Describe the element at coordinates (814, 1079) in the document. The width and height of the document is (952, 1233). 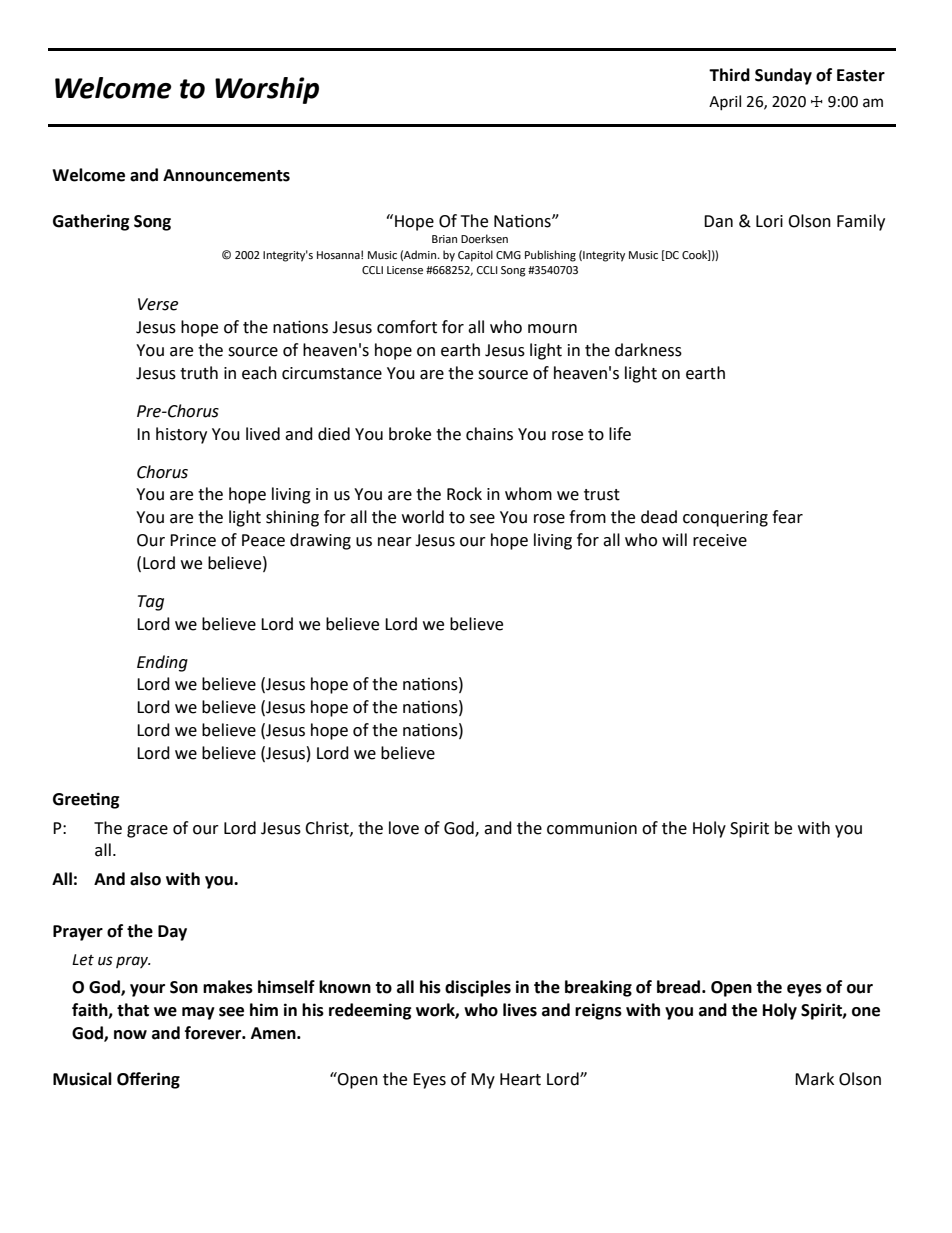
I see `Mark` at that location.
